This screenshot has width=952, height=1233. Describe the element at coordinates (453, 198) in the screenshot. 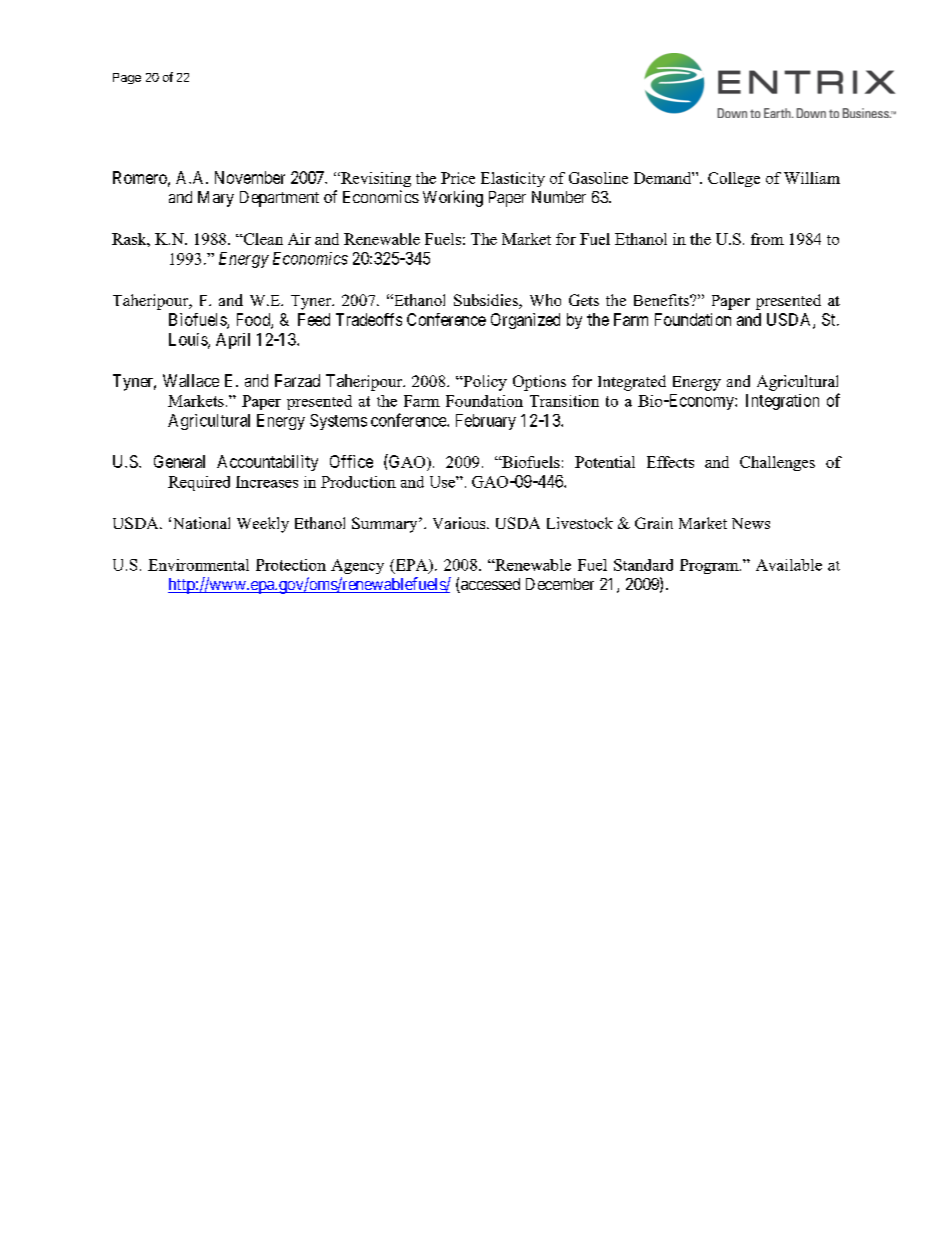

I see `Working` at that location.
